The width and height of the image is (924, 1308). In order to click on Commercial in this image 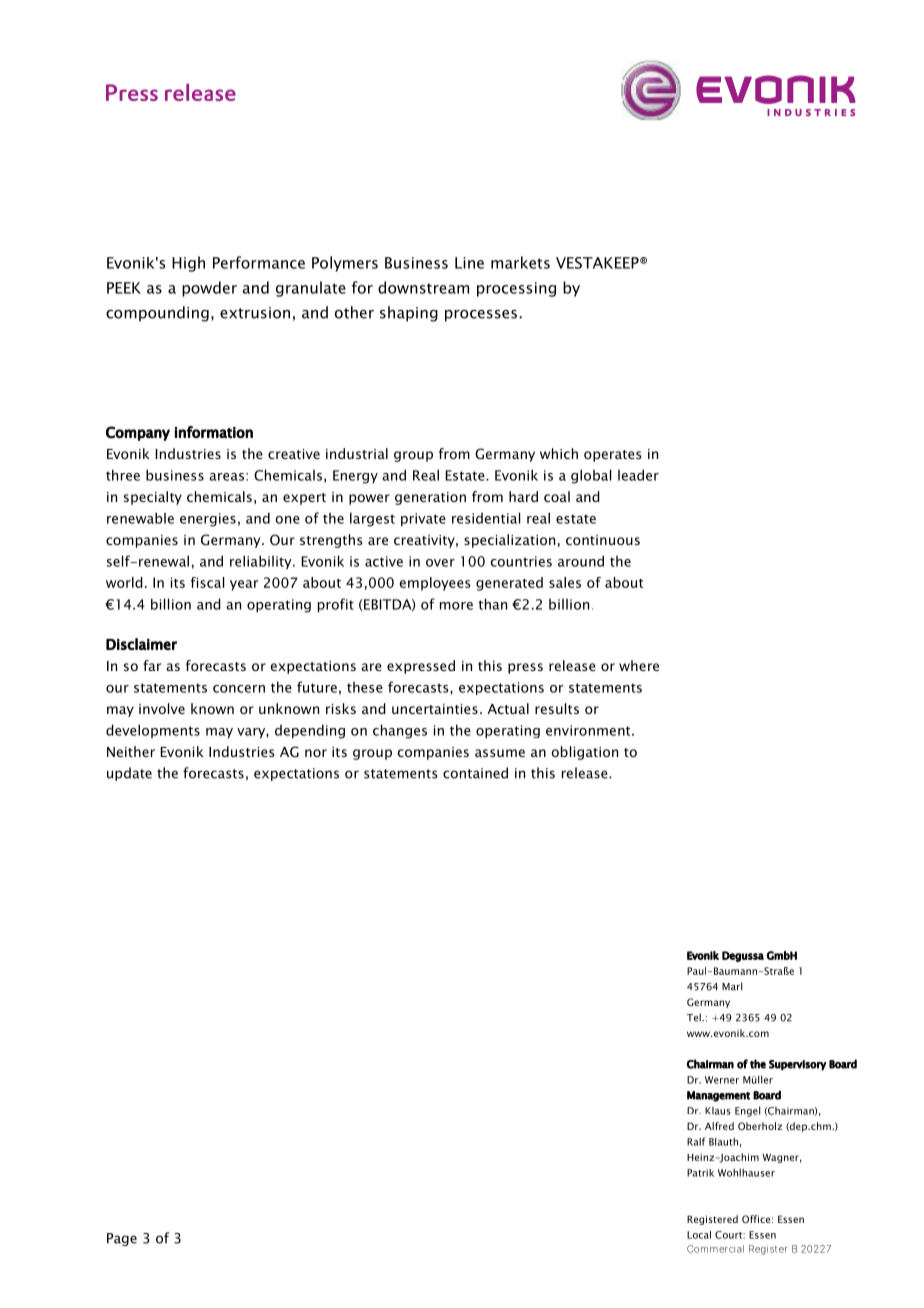, I will do `click(715, 1249)`.
